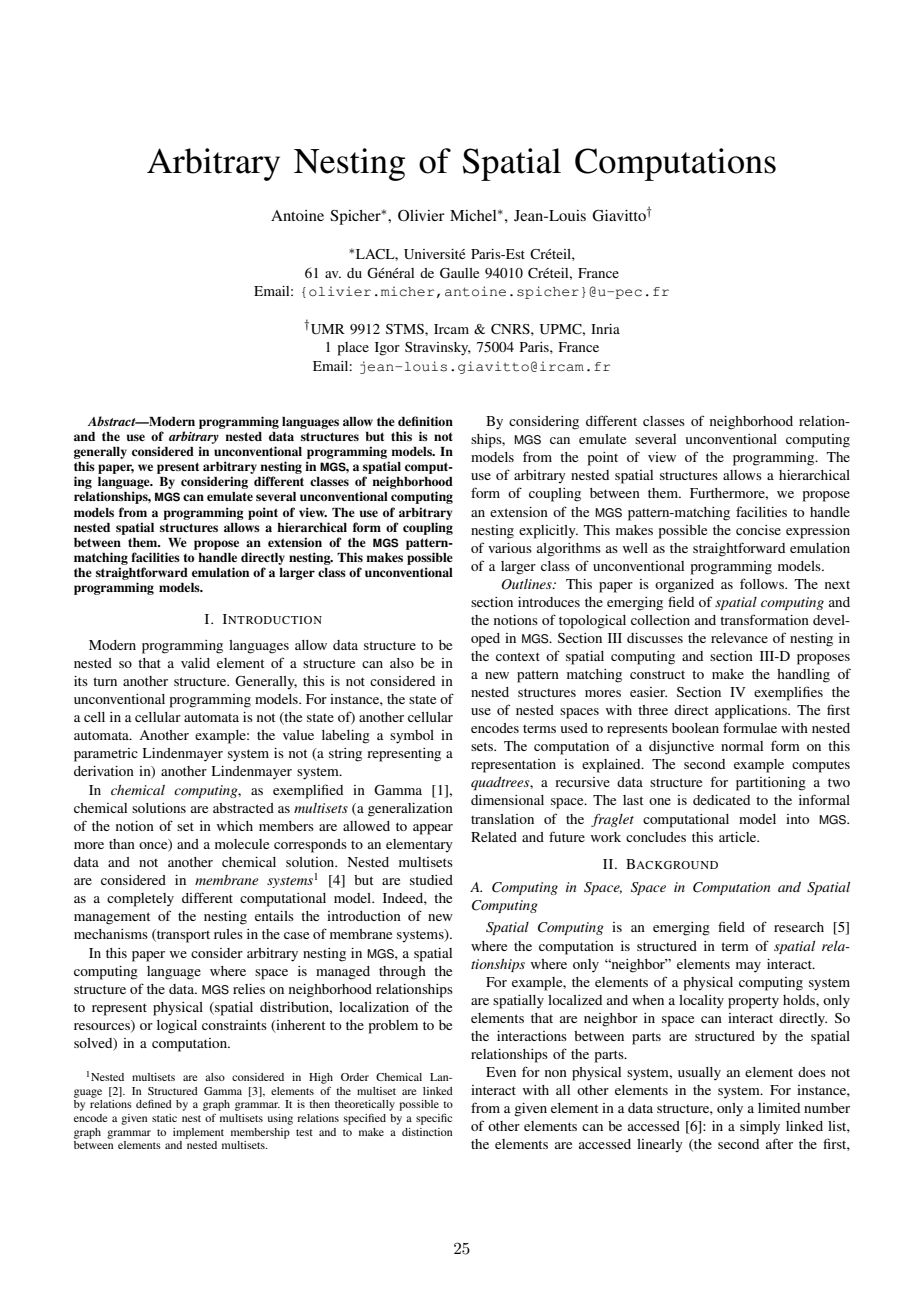 The width and height of the document is (924, 1308). What do you see at coordinates (164, 1118) in the document?
I see `static` at bounding box center [164, 1118].
